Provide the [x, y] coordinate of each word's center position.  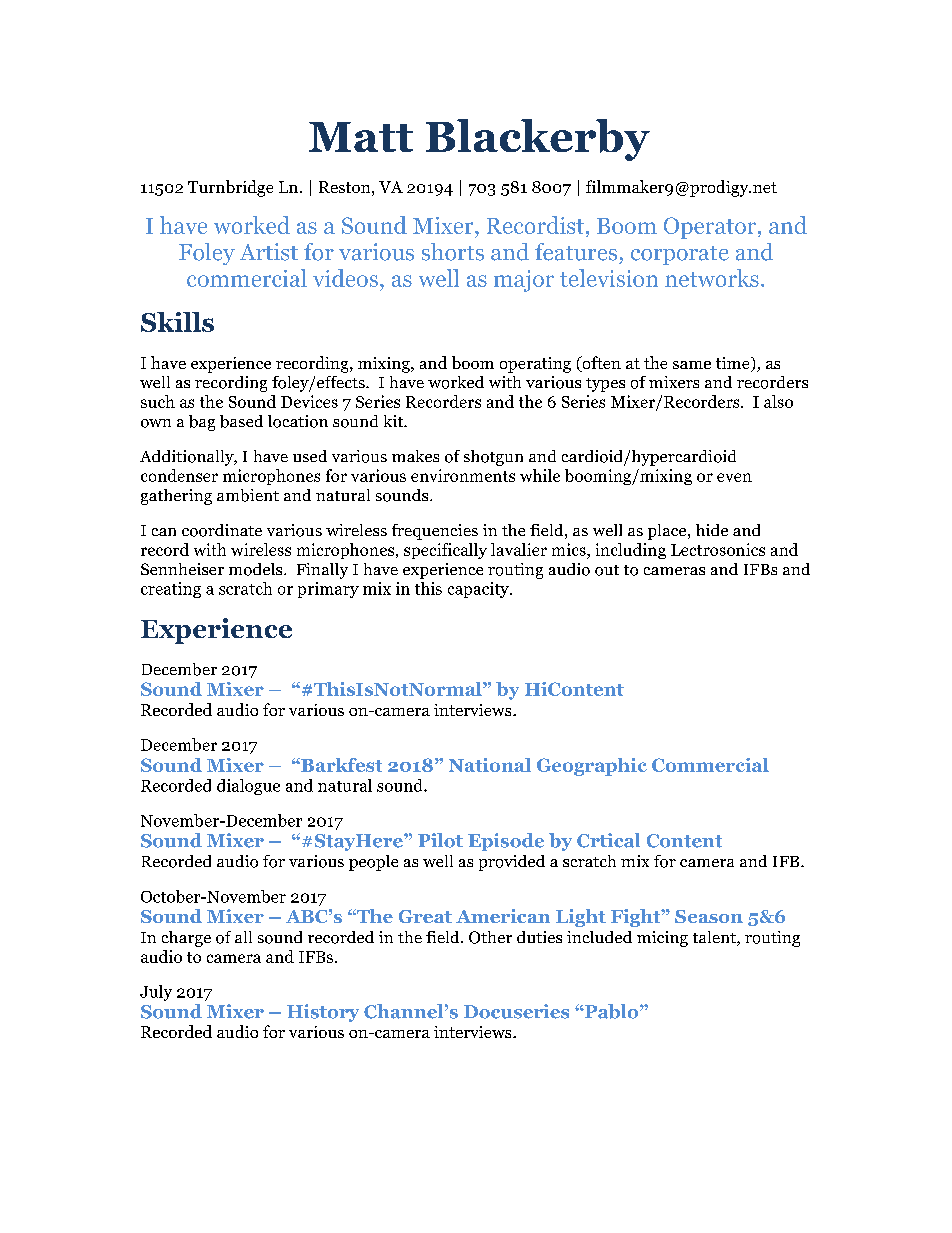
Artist [269, 252]
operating [535, 365]
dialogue [248, 787]
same [692, 365]
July [156, 993]
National [490, 765]
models [257, 569]
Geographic [592, 767]
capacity [479, 590]
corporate [680, 255]
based [241, 421]
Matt [361, 137]
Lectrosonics [718, 549]
